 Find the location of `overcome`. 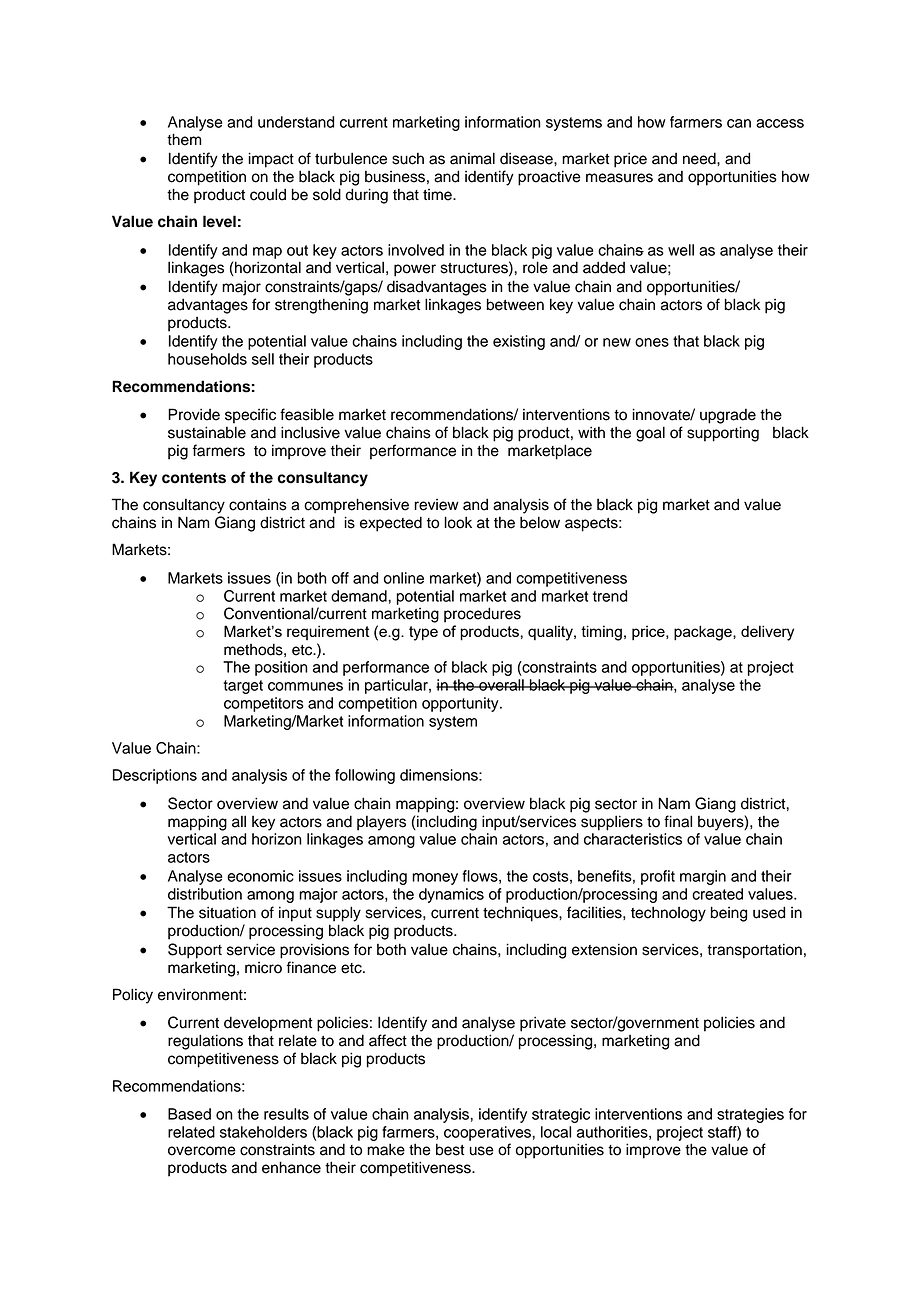

overcome is located at coordinates (202, 1151).
